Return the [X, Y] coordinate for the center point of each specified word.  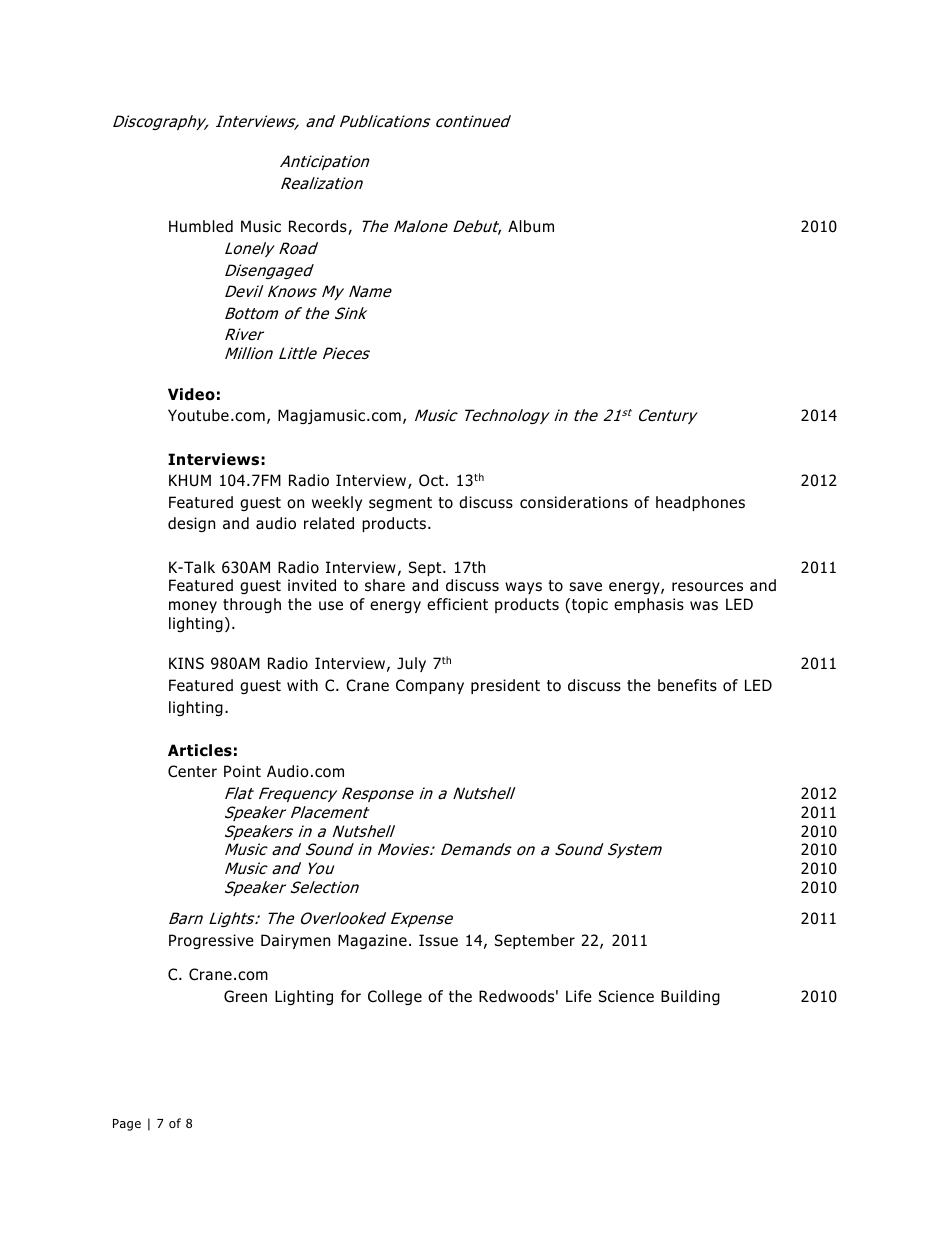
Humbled [201, 226]
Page [127, 1125]
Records [319, 227]
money [193, 607]
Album [531, 226]
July [411, 664]
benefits [687, 685]
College [395, 997]
